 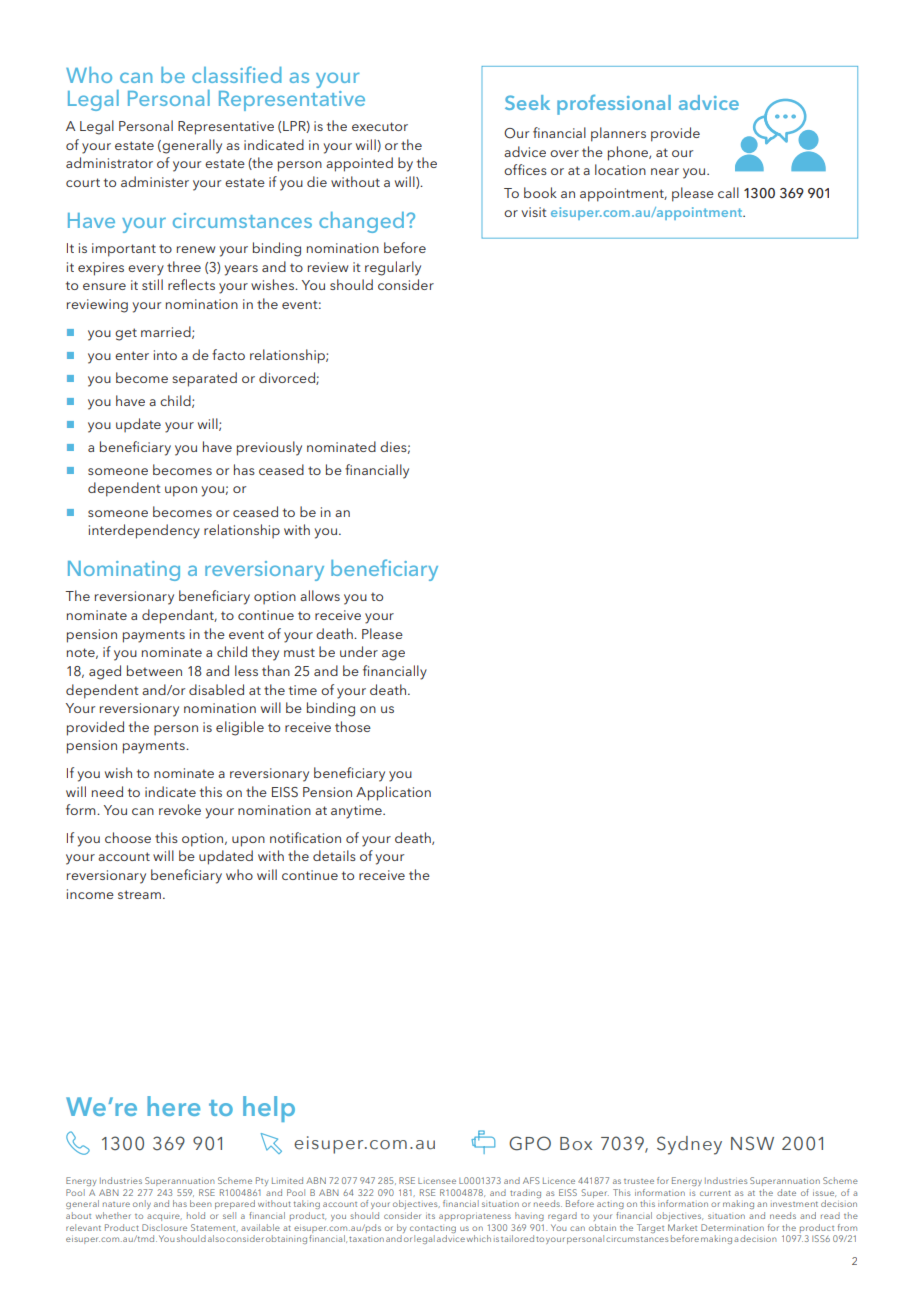 I want to click on under, so click(x=359, y=651).
